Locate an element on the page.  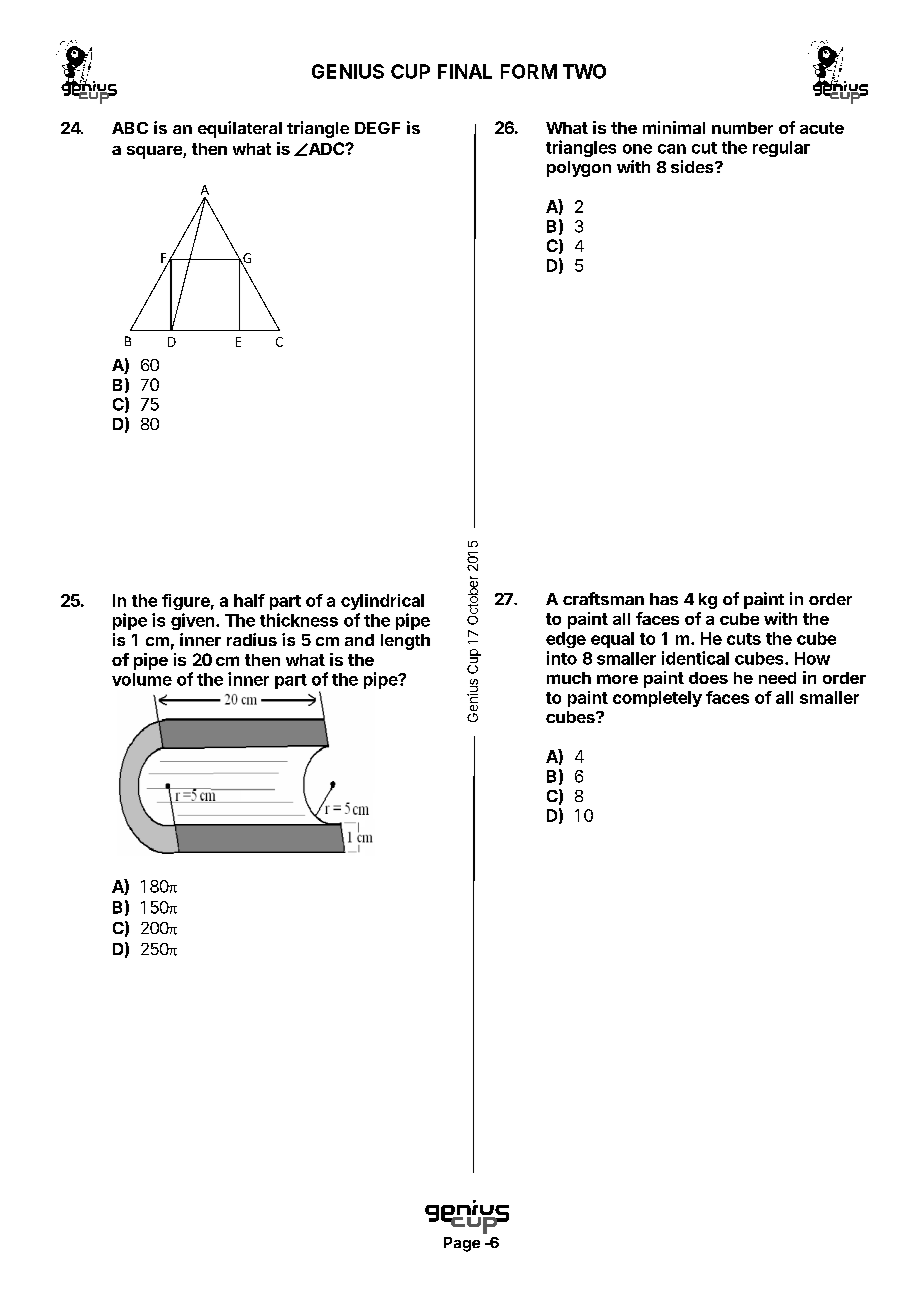
FINAL is located at coordinates (465, 71).
